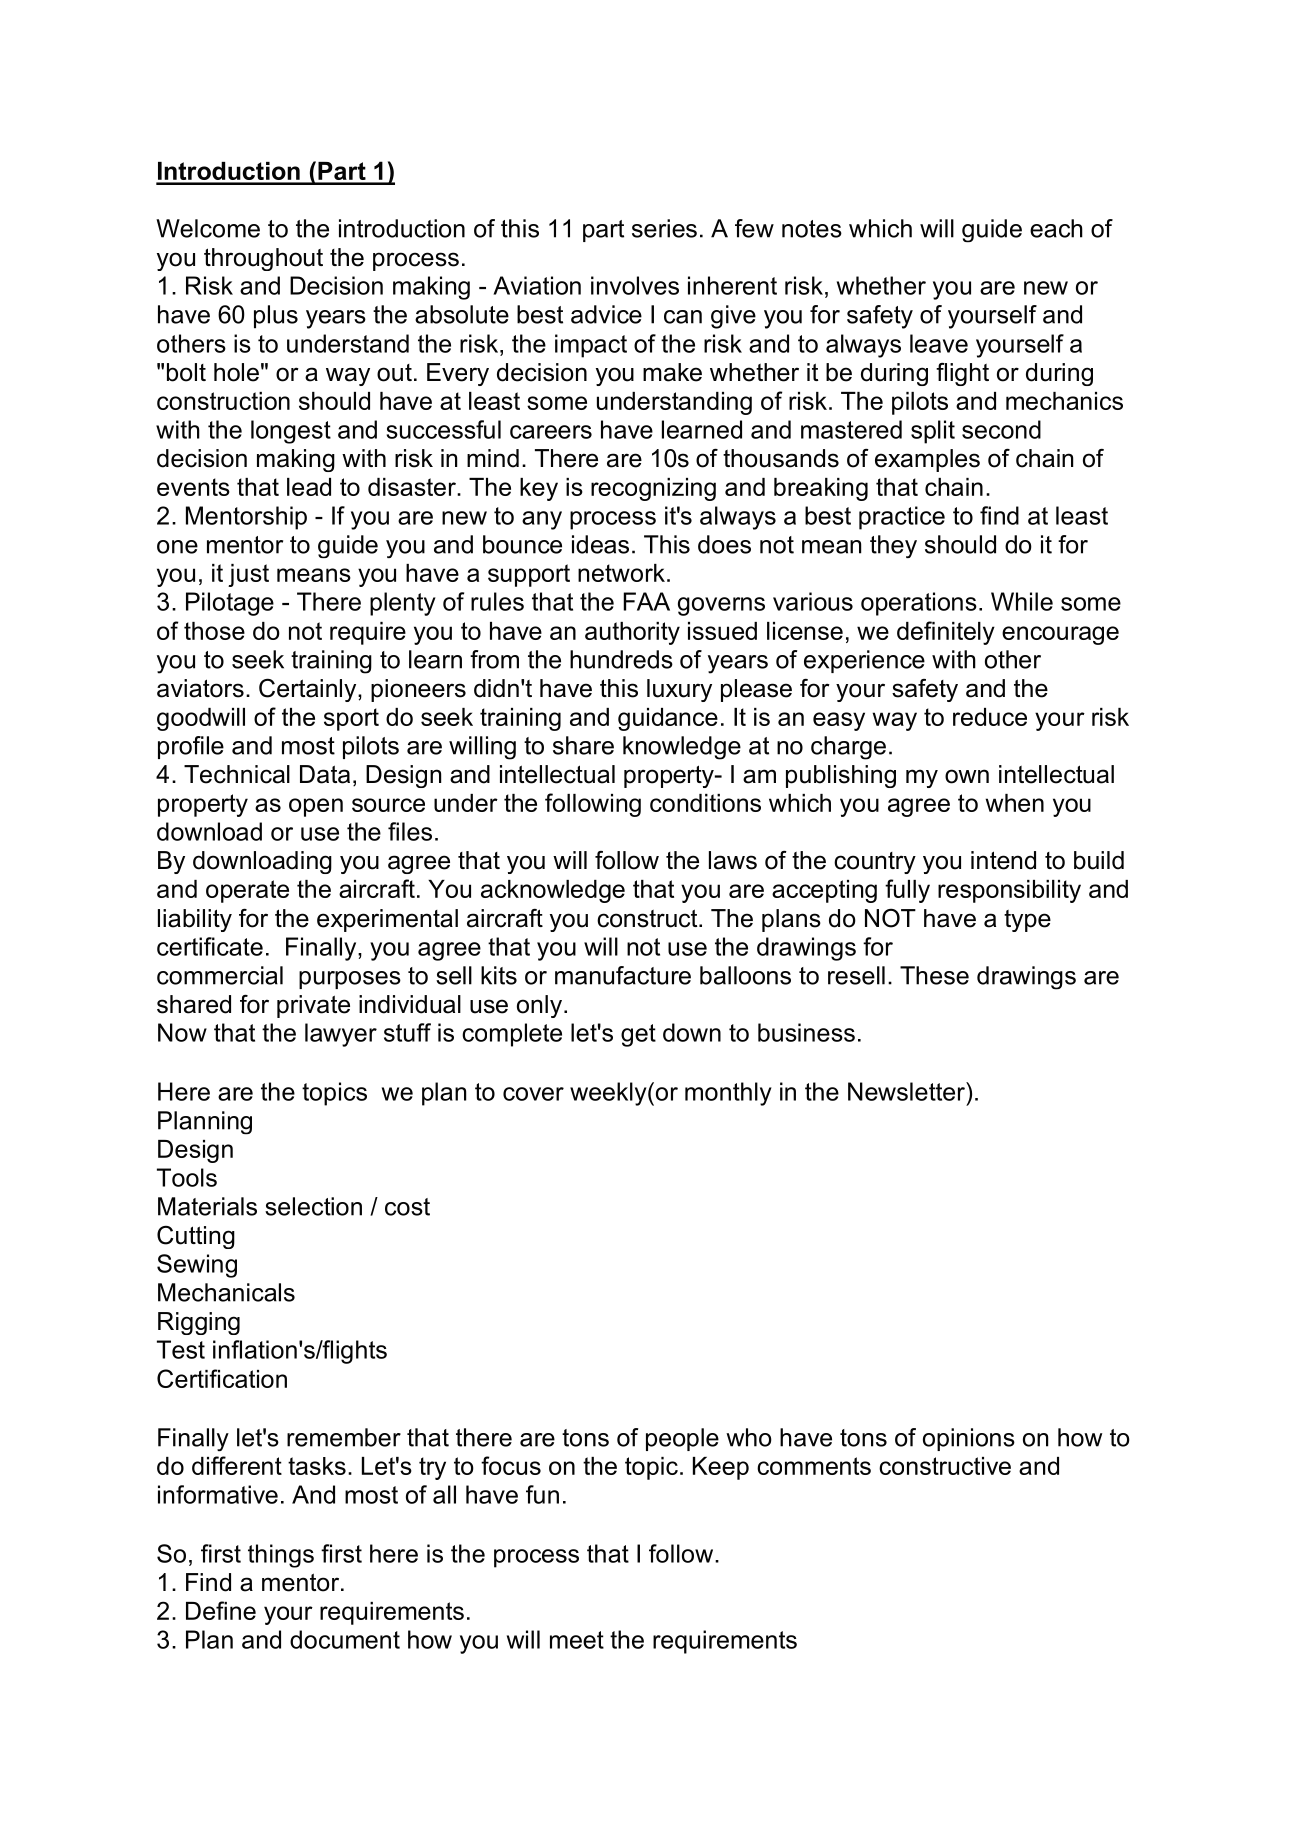  Describe the element at coordinates (969, 1439) in the document. I see `opinions` at that location.
